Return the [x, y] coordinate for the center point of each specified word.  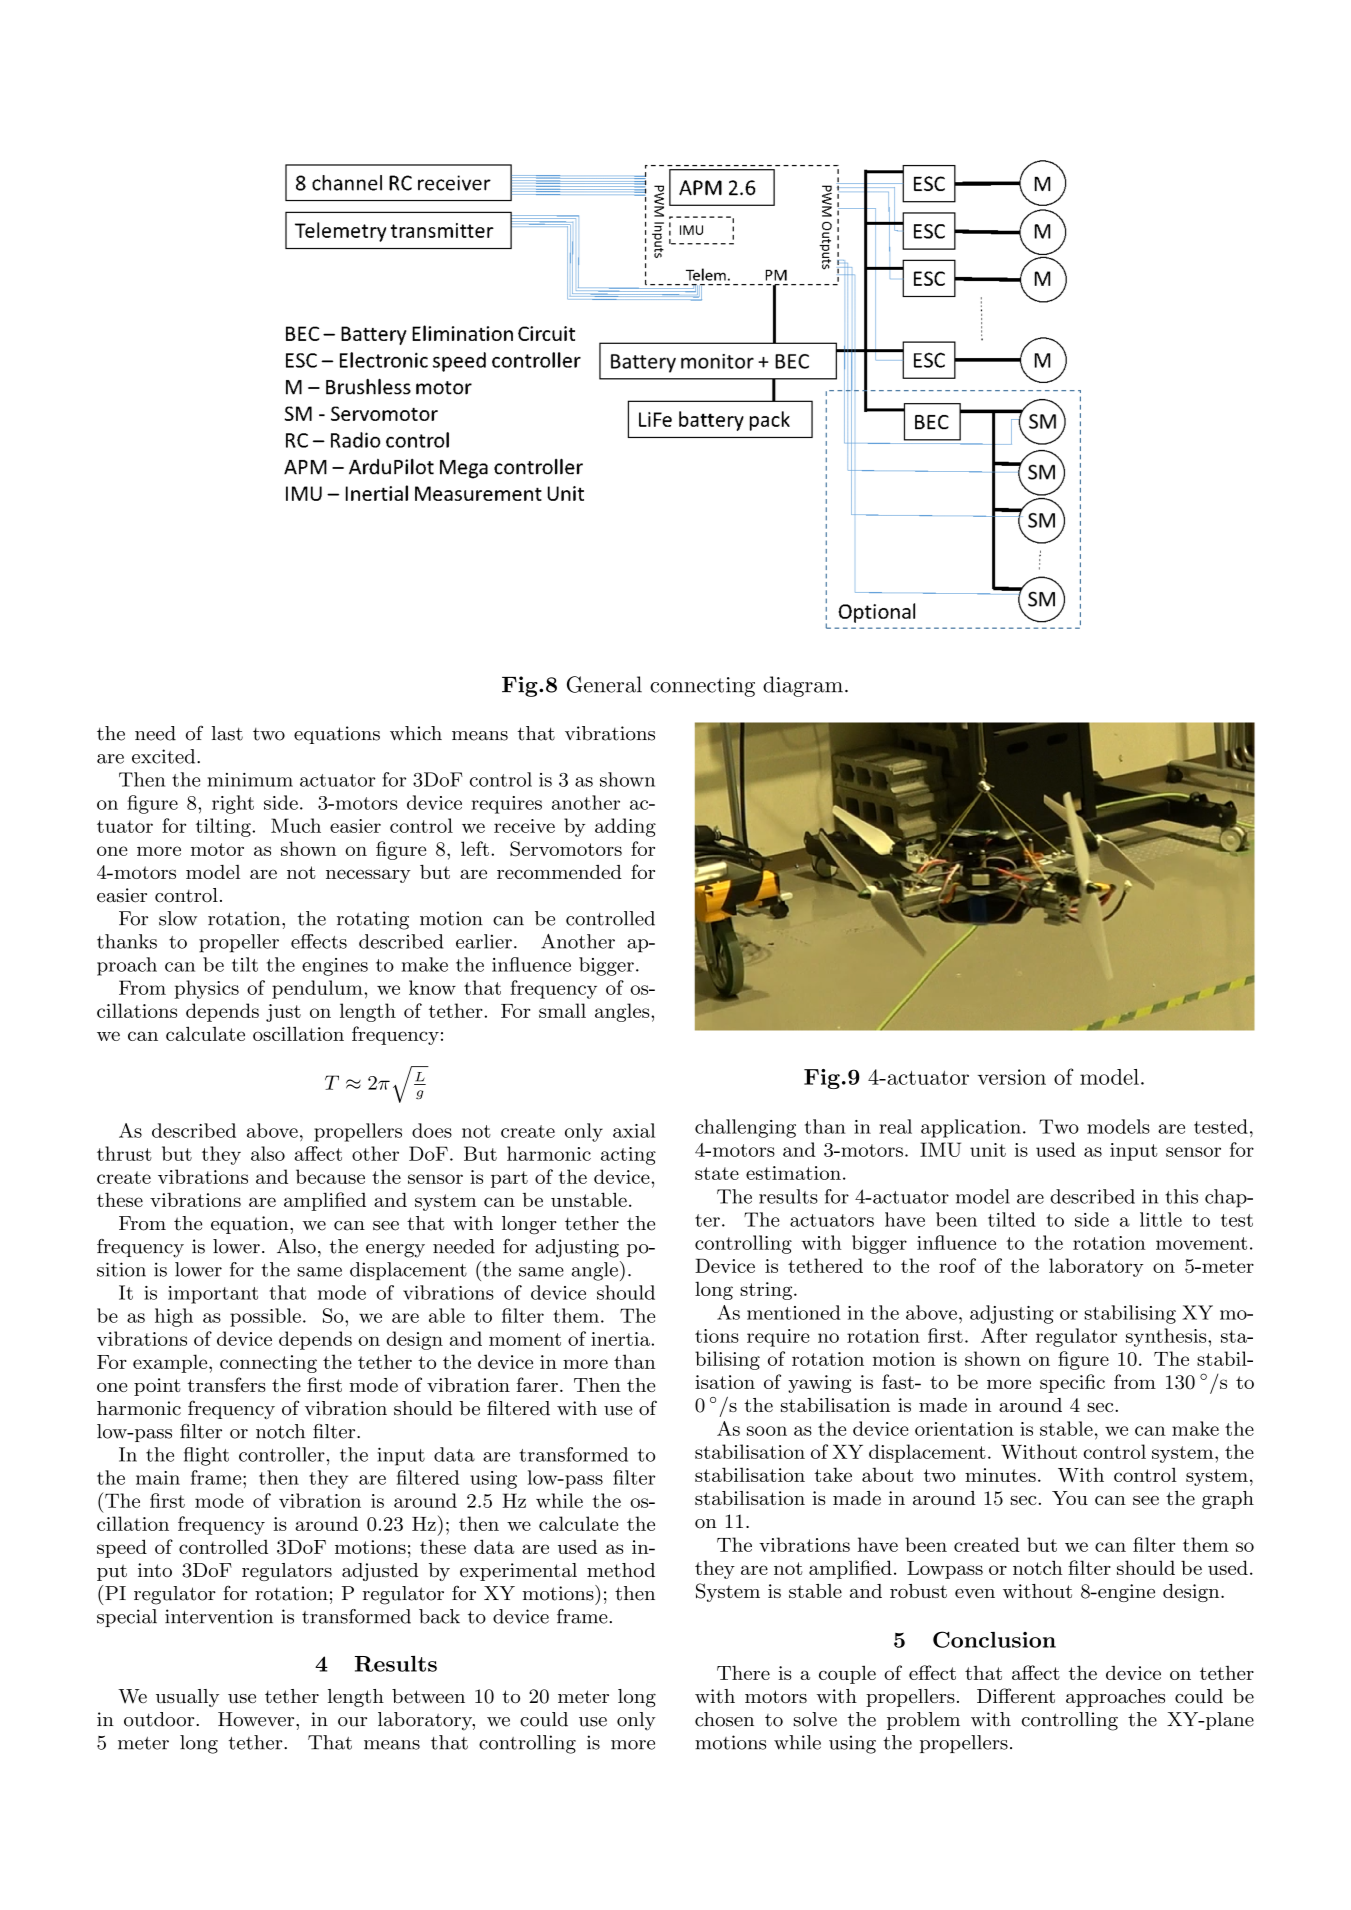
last [227, 733]
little [1161, 1219]
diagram [803, 686]
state [717, 1173]
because [330, 1176]
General [604, 684]
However [257, 1719]
